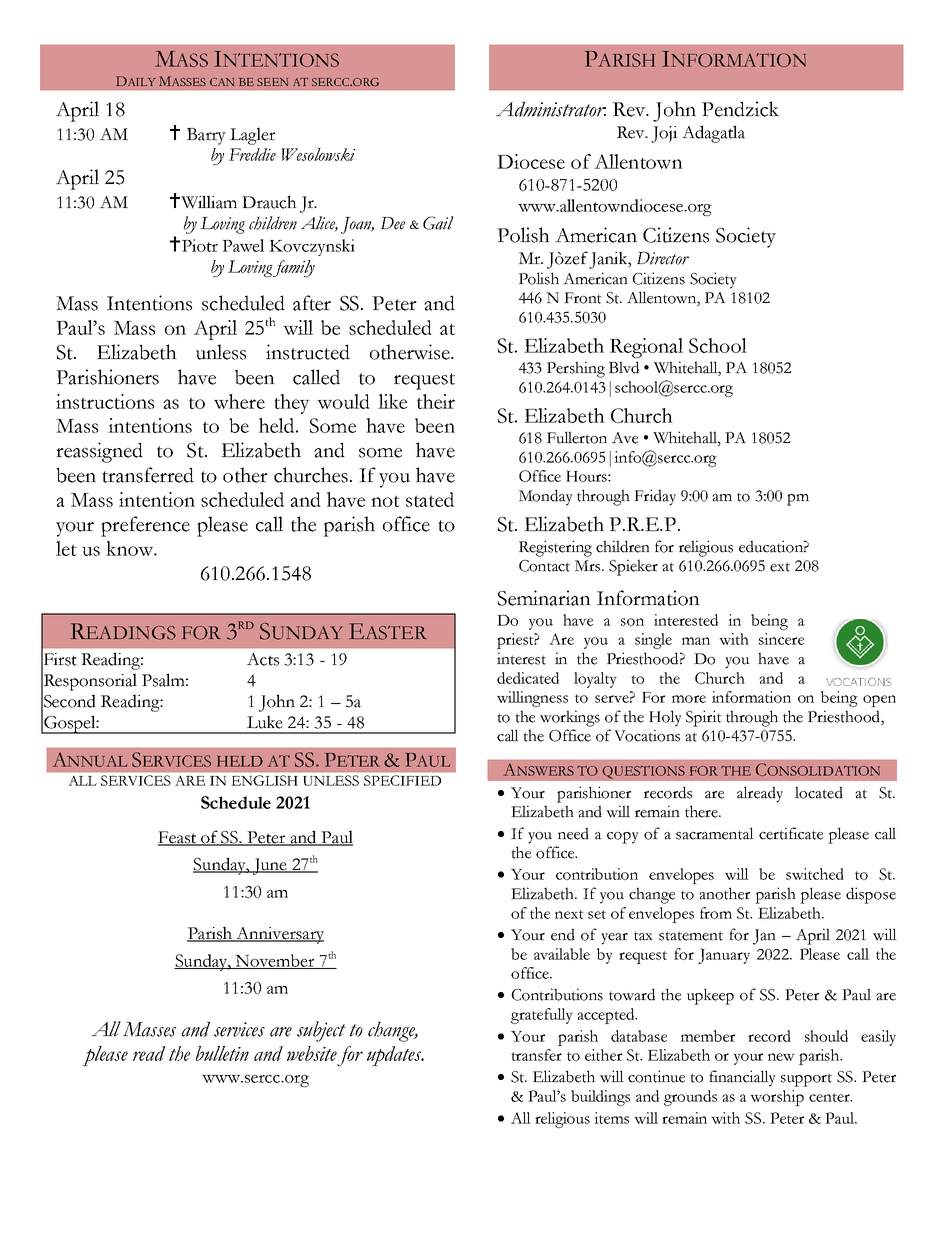  What do you see at coordinates (263, 659) in the document?
I see `Acts` at bounding box center [263, 659].
